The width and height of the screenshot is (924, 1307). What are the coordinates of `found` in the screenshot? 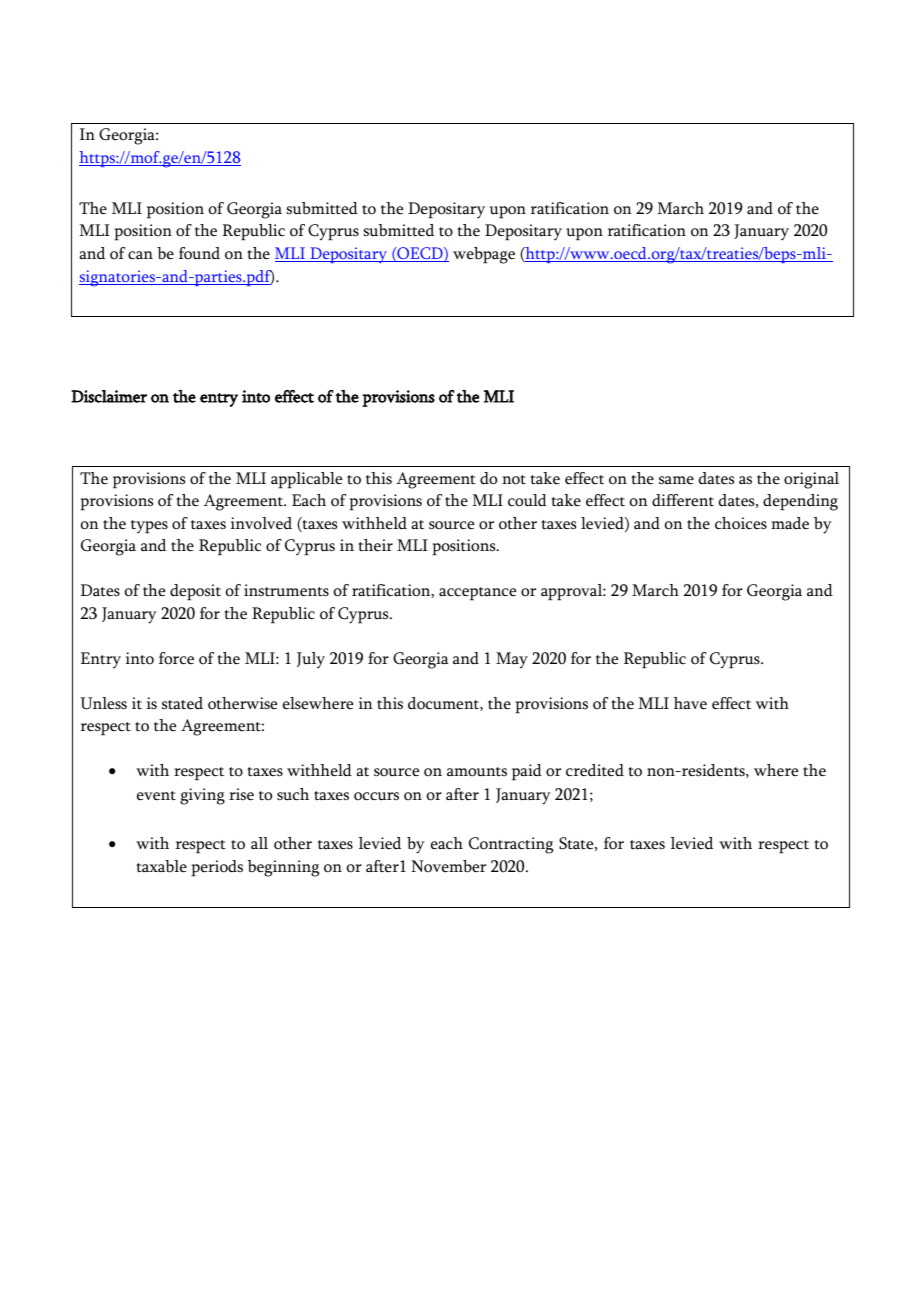 It's located at (199, 253).
